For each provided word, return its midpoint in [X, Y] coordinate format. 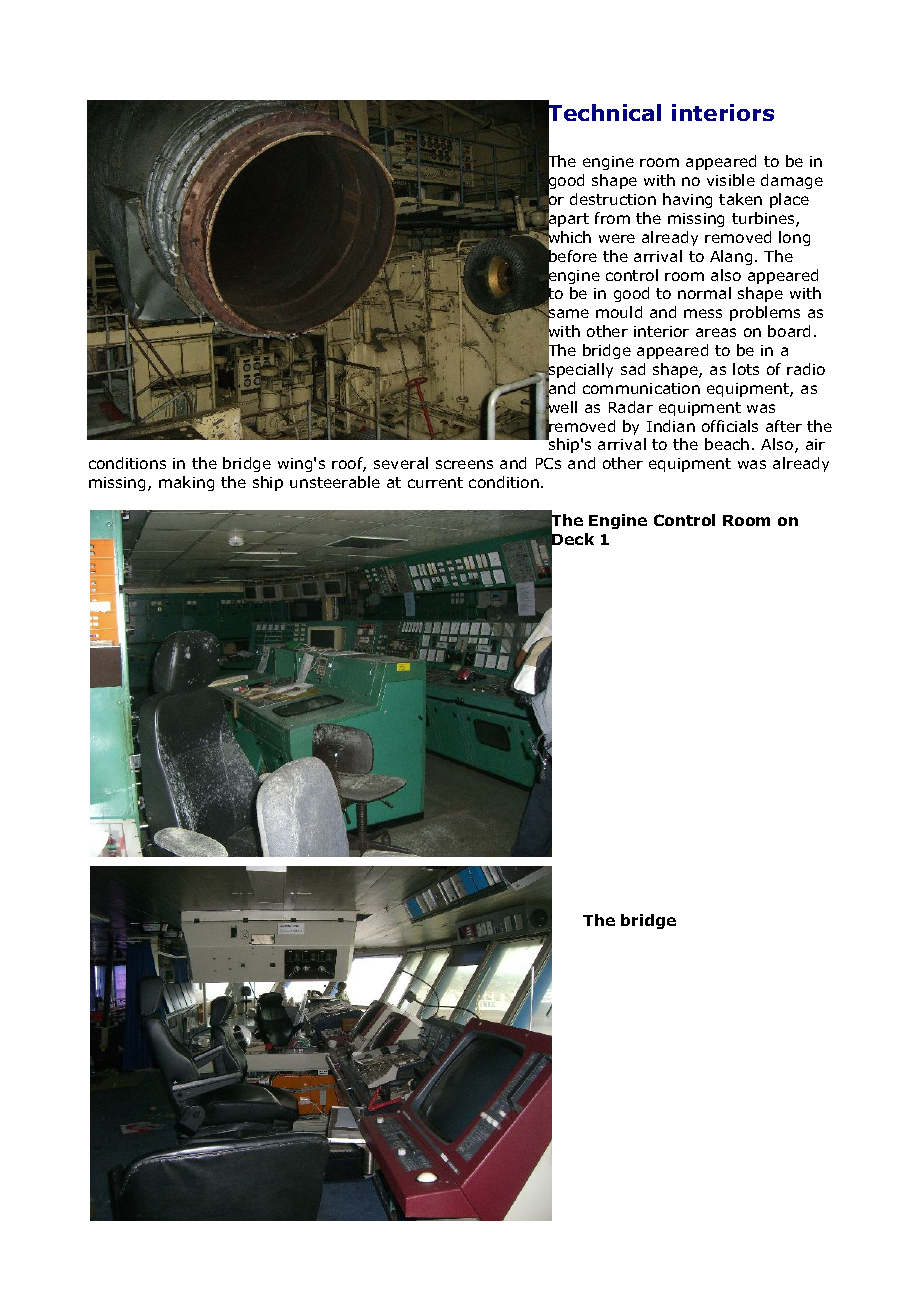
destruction [613, 199]
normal [704, 293]
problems [765, 313]
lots [746, 369]
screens [464, 464]
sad [633, 369]
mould [619, 312]
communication [641, 388]
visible [731, 180]
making [186, 483]
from [612, 218]
